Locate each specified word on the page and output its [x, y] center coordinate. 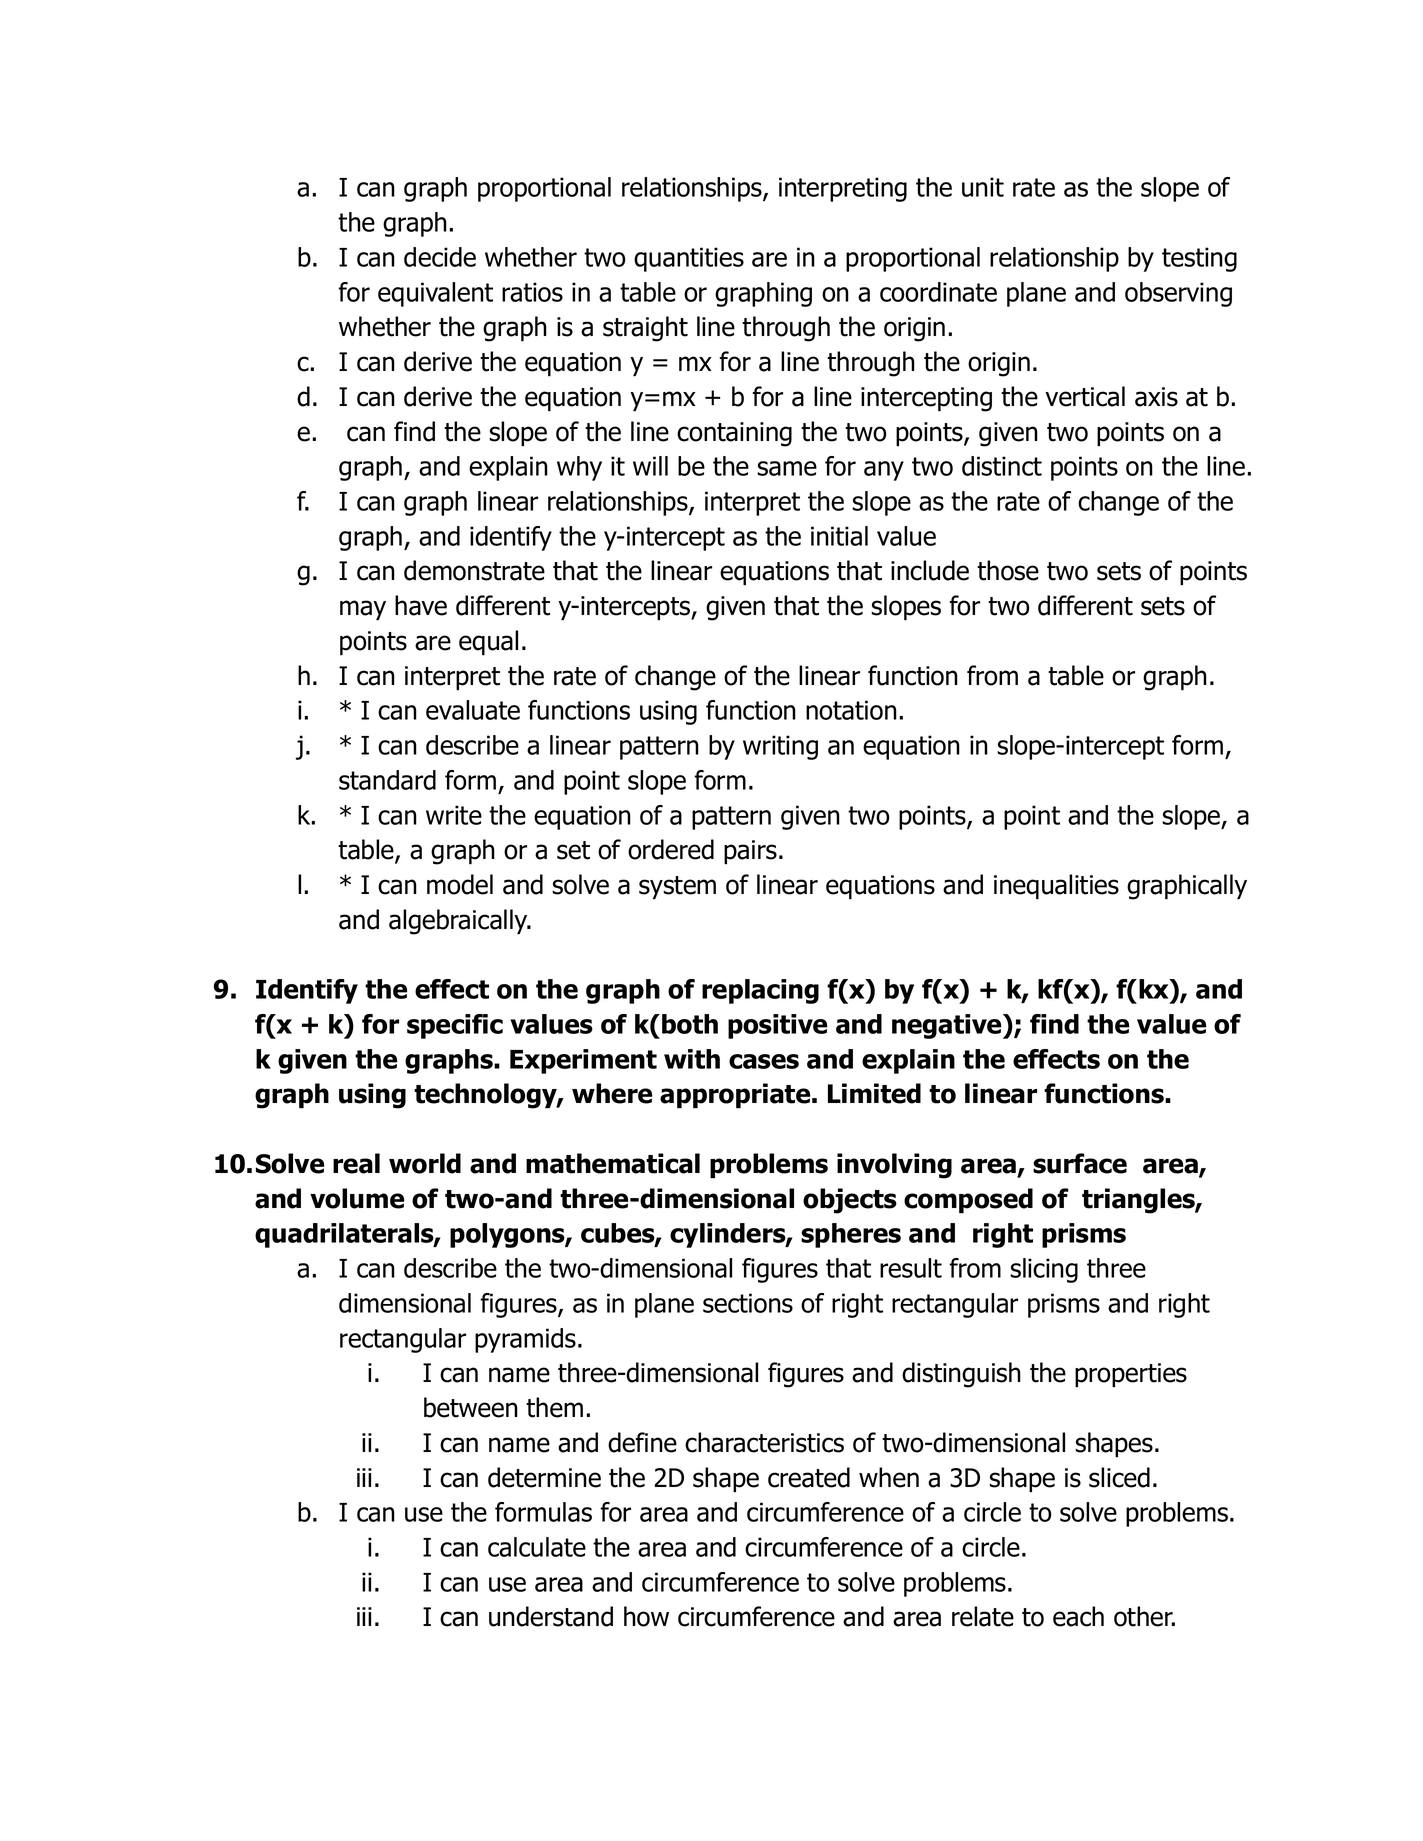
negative [948, 1026]
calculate [537, 1547]
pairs [750, 852]
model [460, 884]
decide [440, 257]
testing [1199, 259]
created [809, 1477]
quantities [689, 259]
